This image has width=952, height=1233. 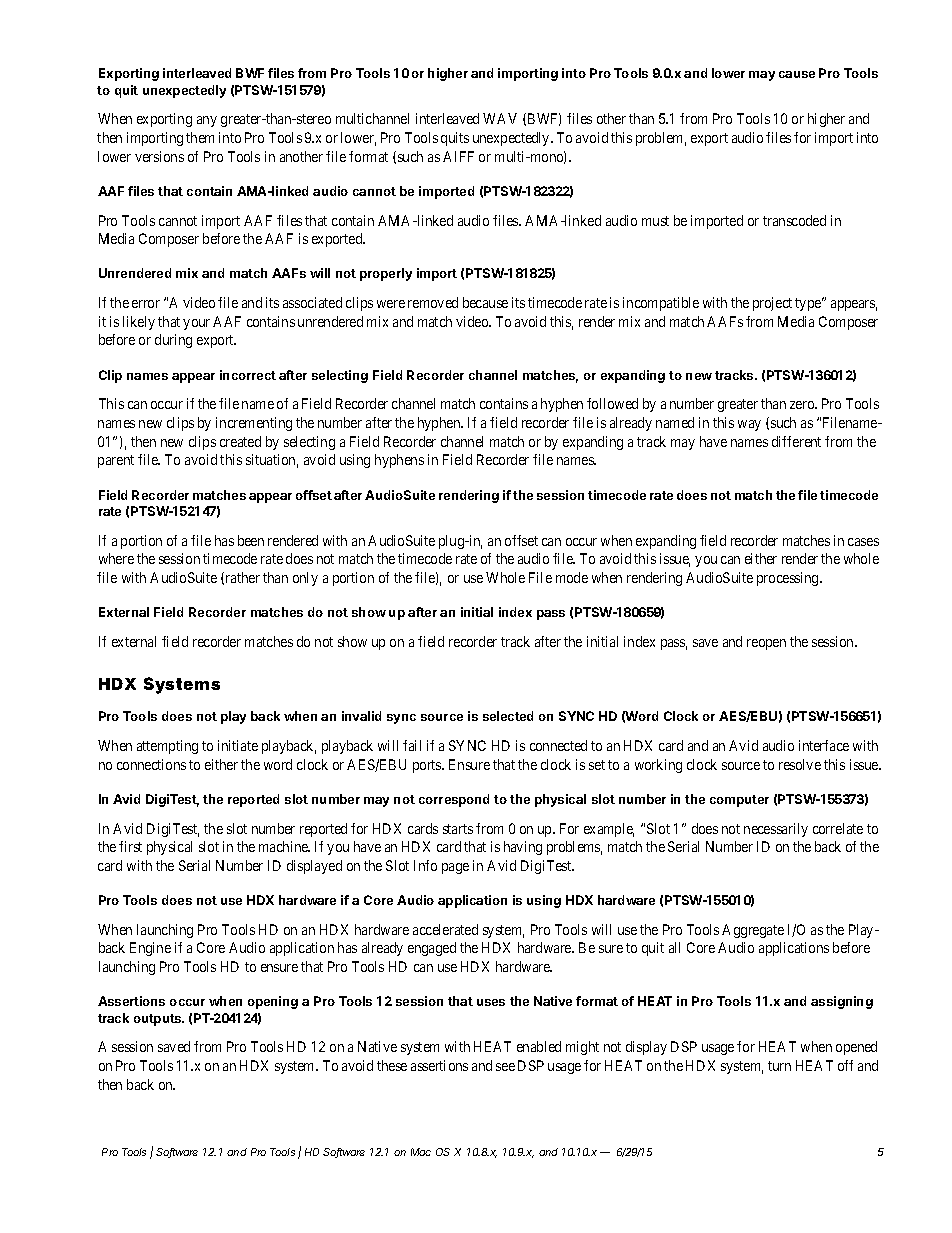 I want to click on processing, so click(x=789, y=579).
